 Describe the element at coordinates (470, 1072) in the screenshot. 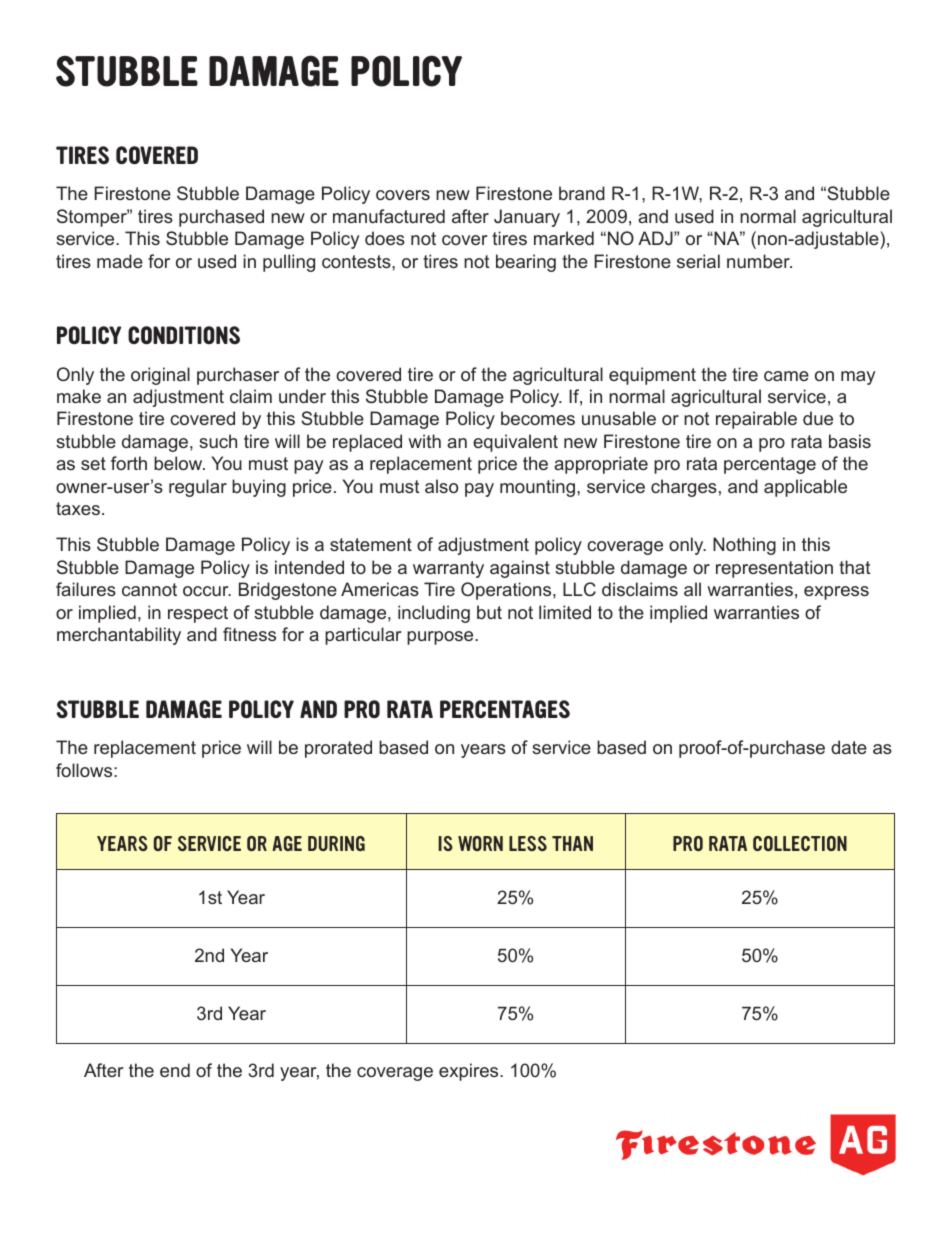

I see `expires` at that location.
